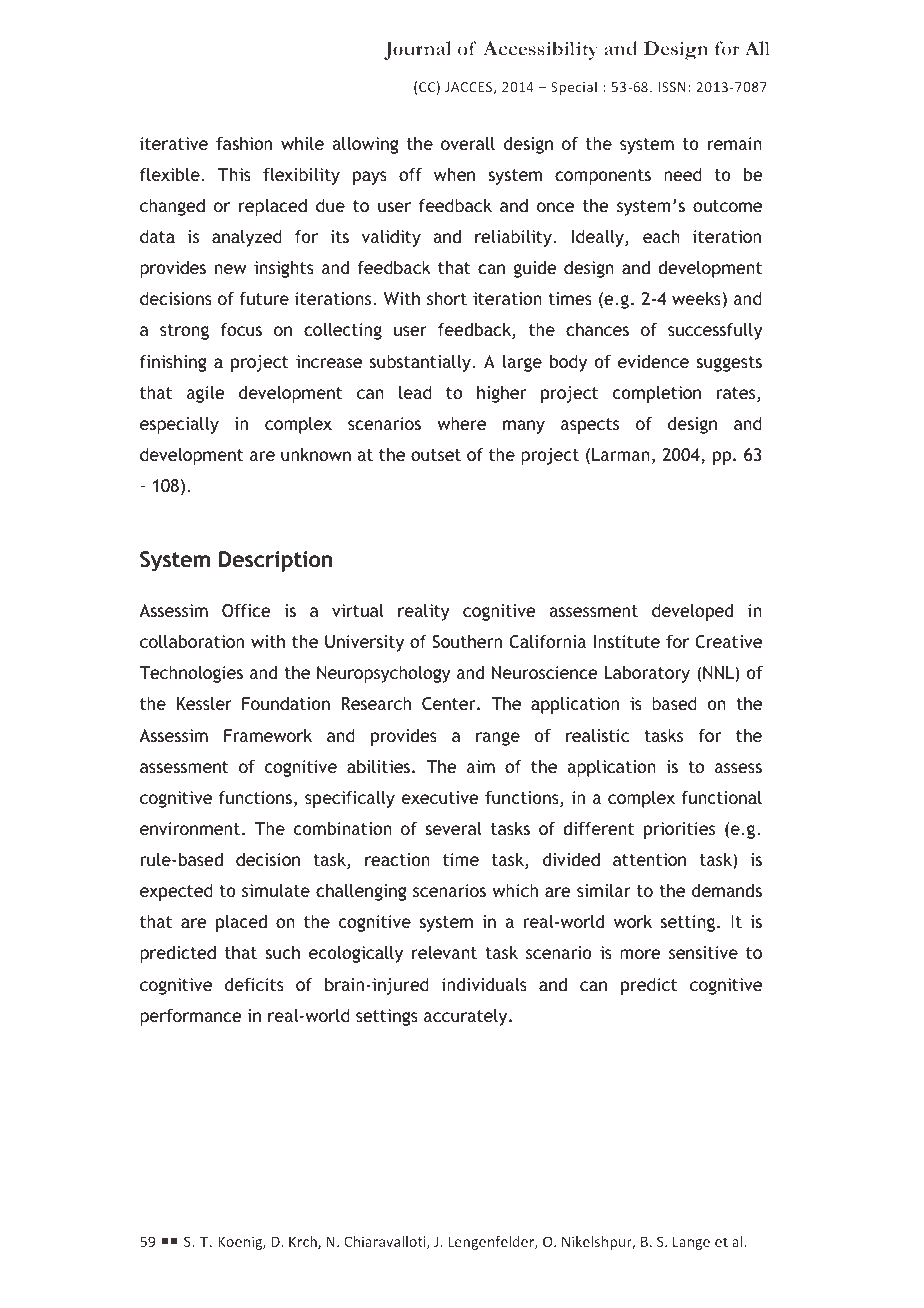  I want to click on overall, so click(468, 143).
